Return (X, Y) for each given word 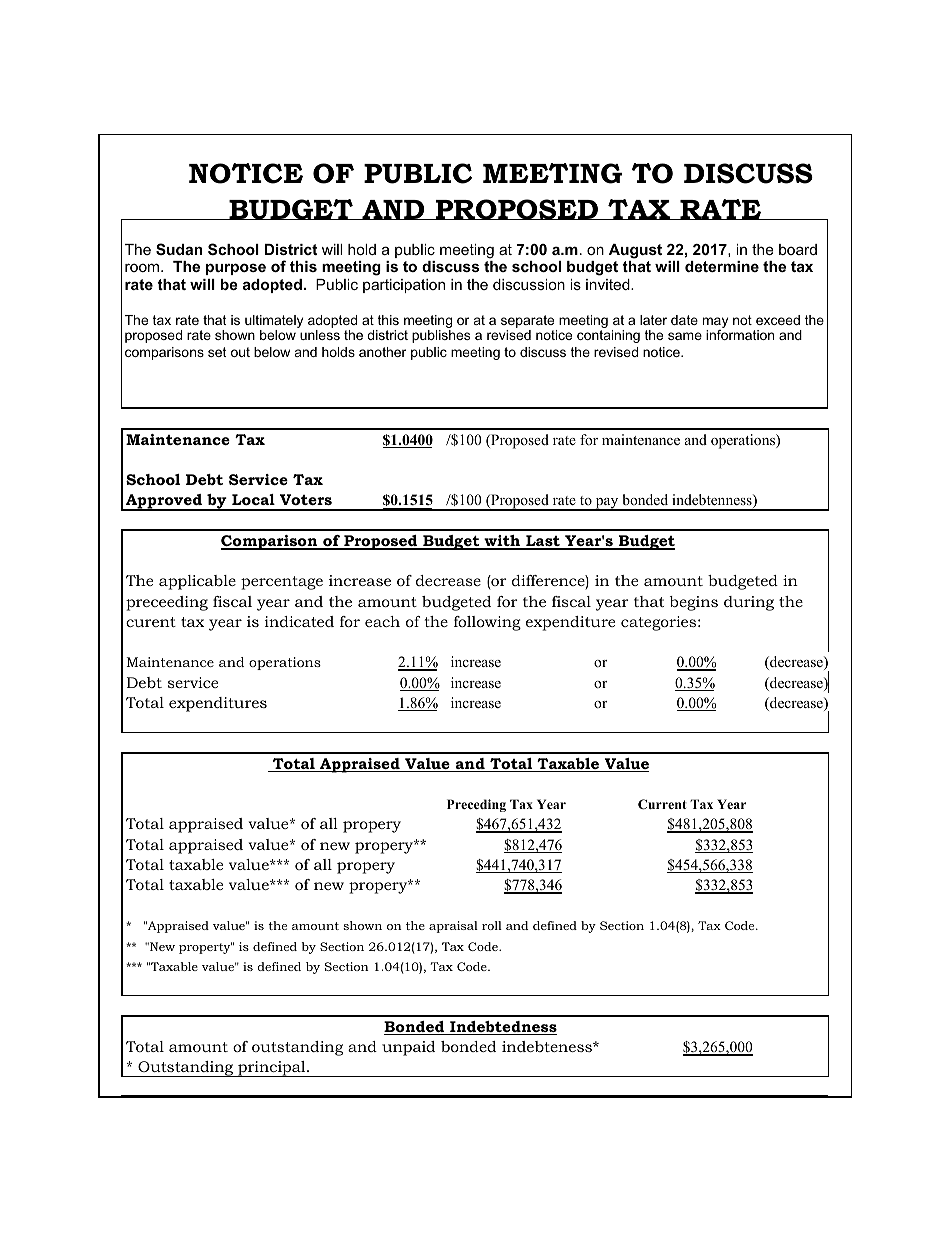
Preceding (476, 805)
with (502, 542)
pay (607, 504)
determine (722, 266)
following (487, 623)
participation (404, 286)
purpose (236, 269)
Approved (164, 502)
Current (662, 804)
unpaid (408, 1048)
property (205, 948)
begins (694, 603)
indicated (299, 621)
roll (492, 925)
